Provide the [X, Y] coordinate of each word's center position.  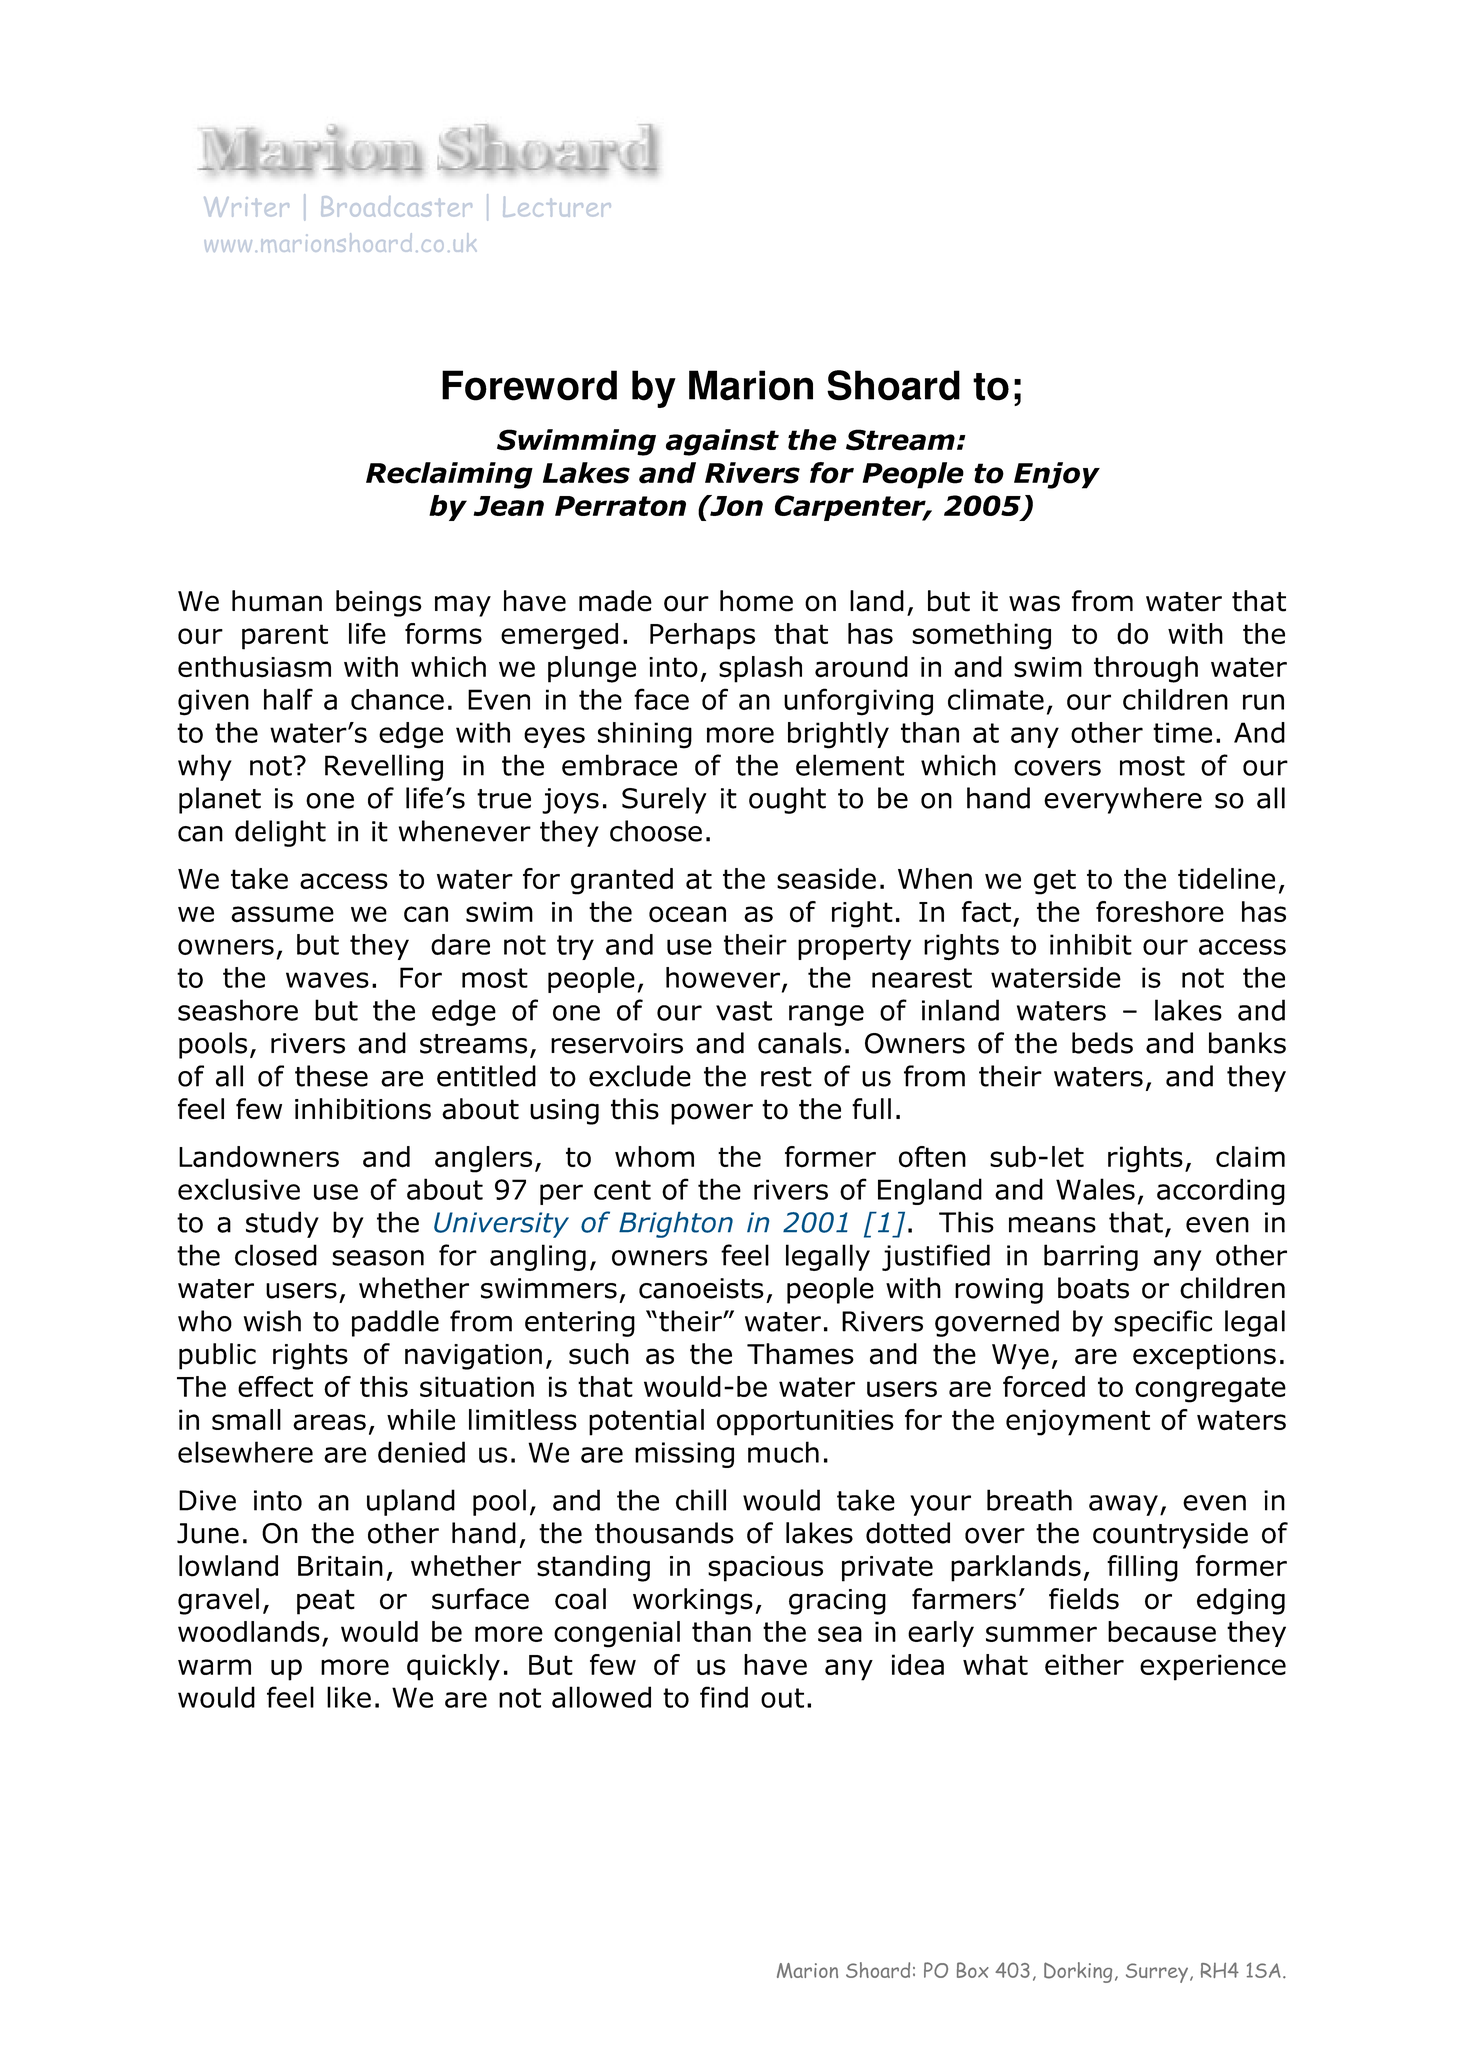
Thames [800, 1354]
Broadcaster [397, 206]
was [1034, 603]
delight [280, 833]
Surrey [1157, 1973]
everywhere [1123, 800]
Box [973, 1970]
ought [787, 800]
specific [1163, 1323]
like [349, 1697]
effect [275, 1386]
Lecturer [557, 207]
